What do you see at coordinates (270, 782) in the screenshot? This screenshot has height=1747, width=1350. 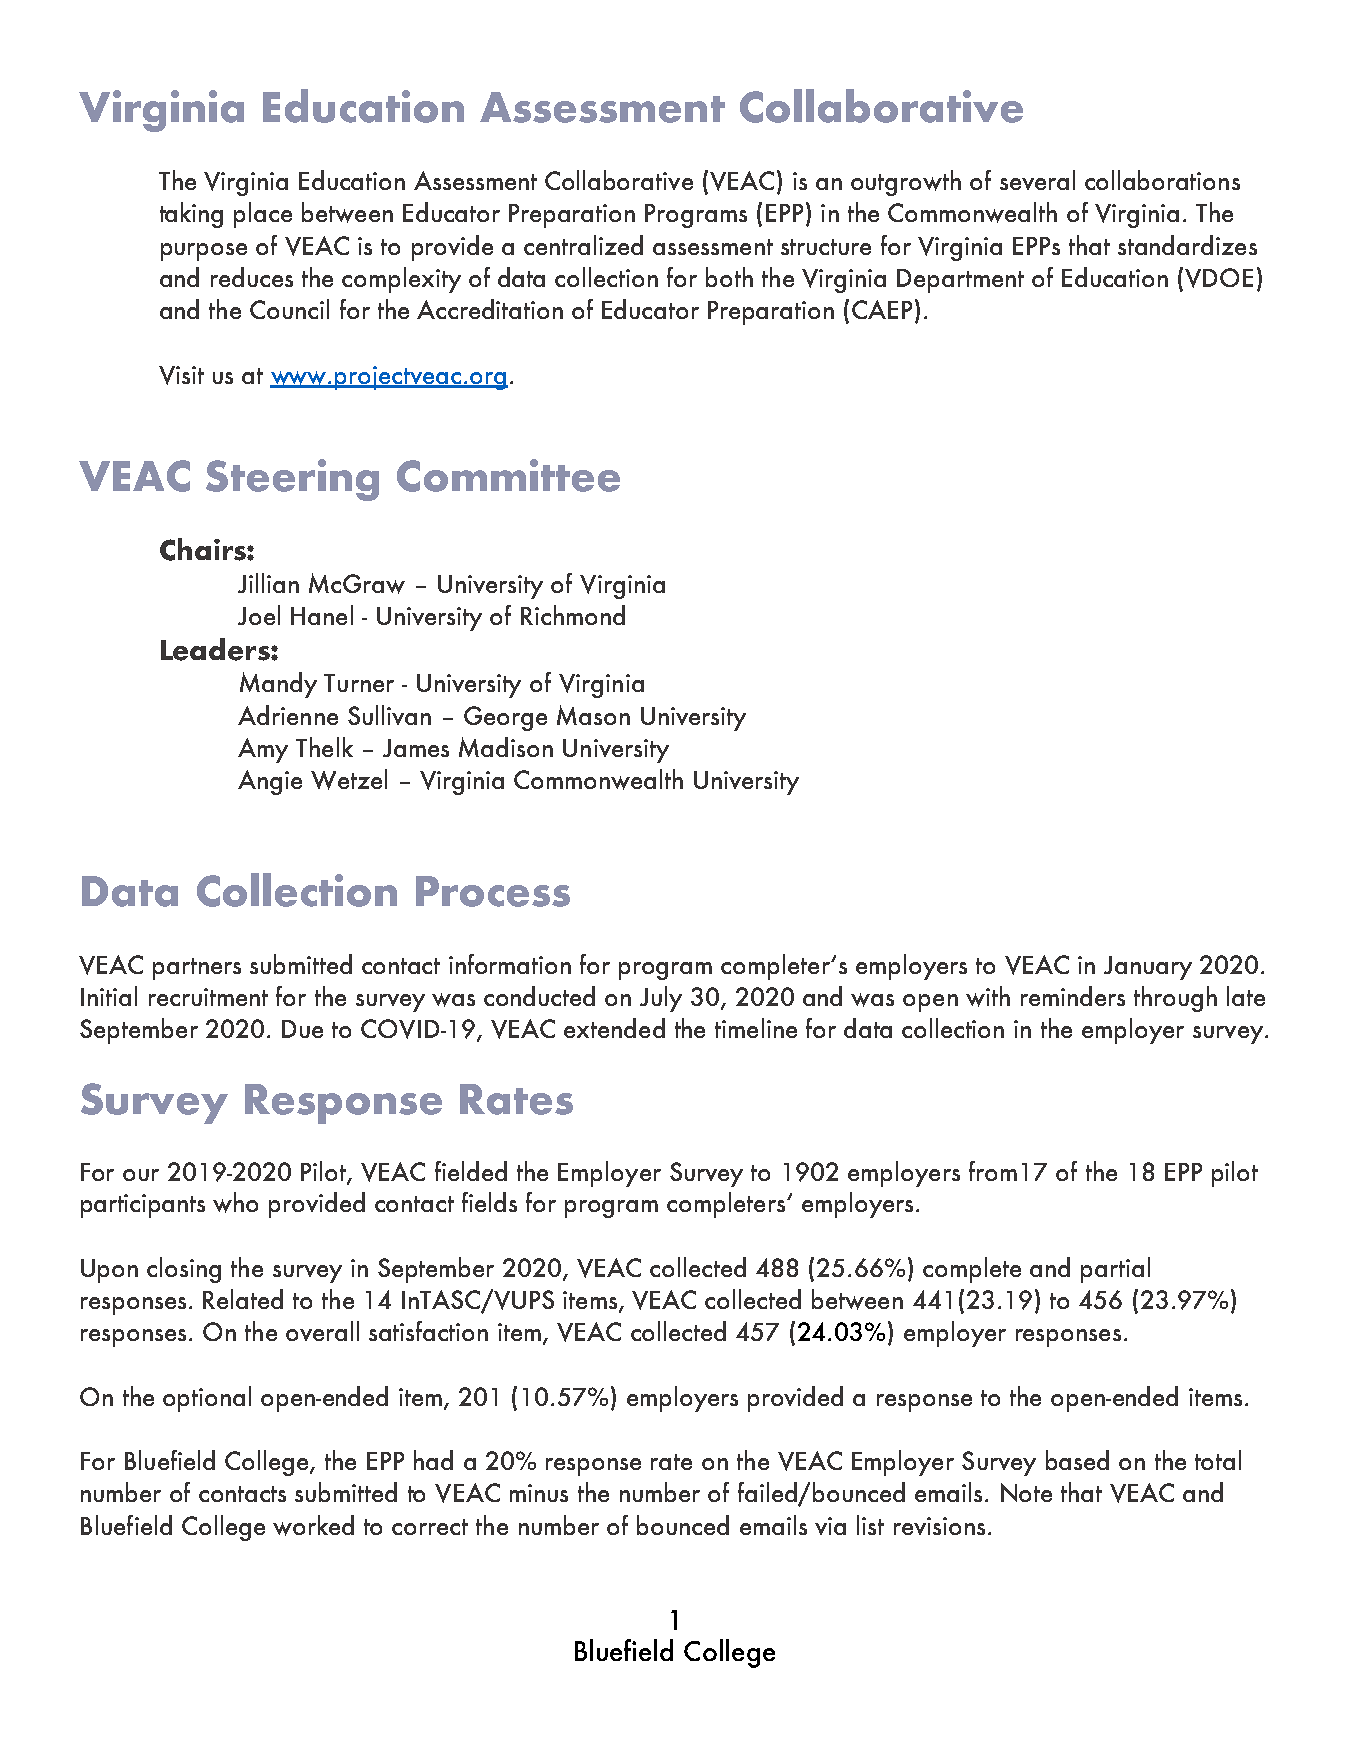 I see `Angie` at bounding box center [270, 782].
